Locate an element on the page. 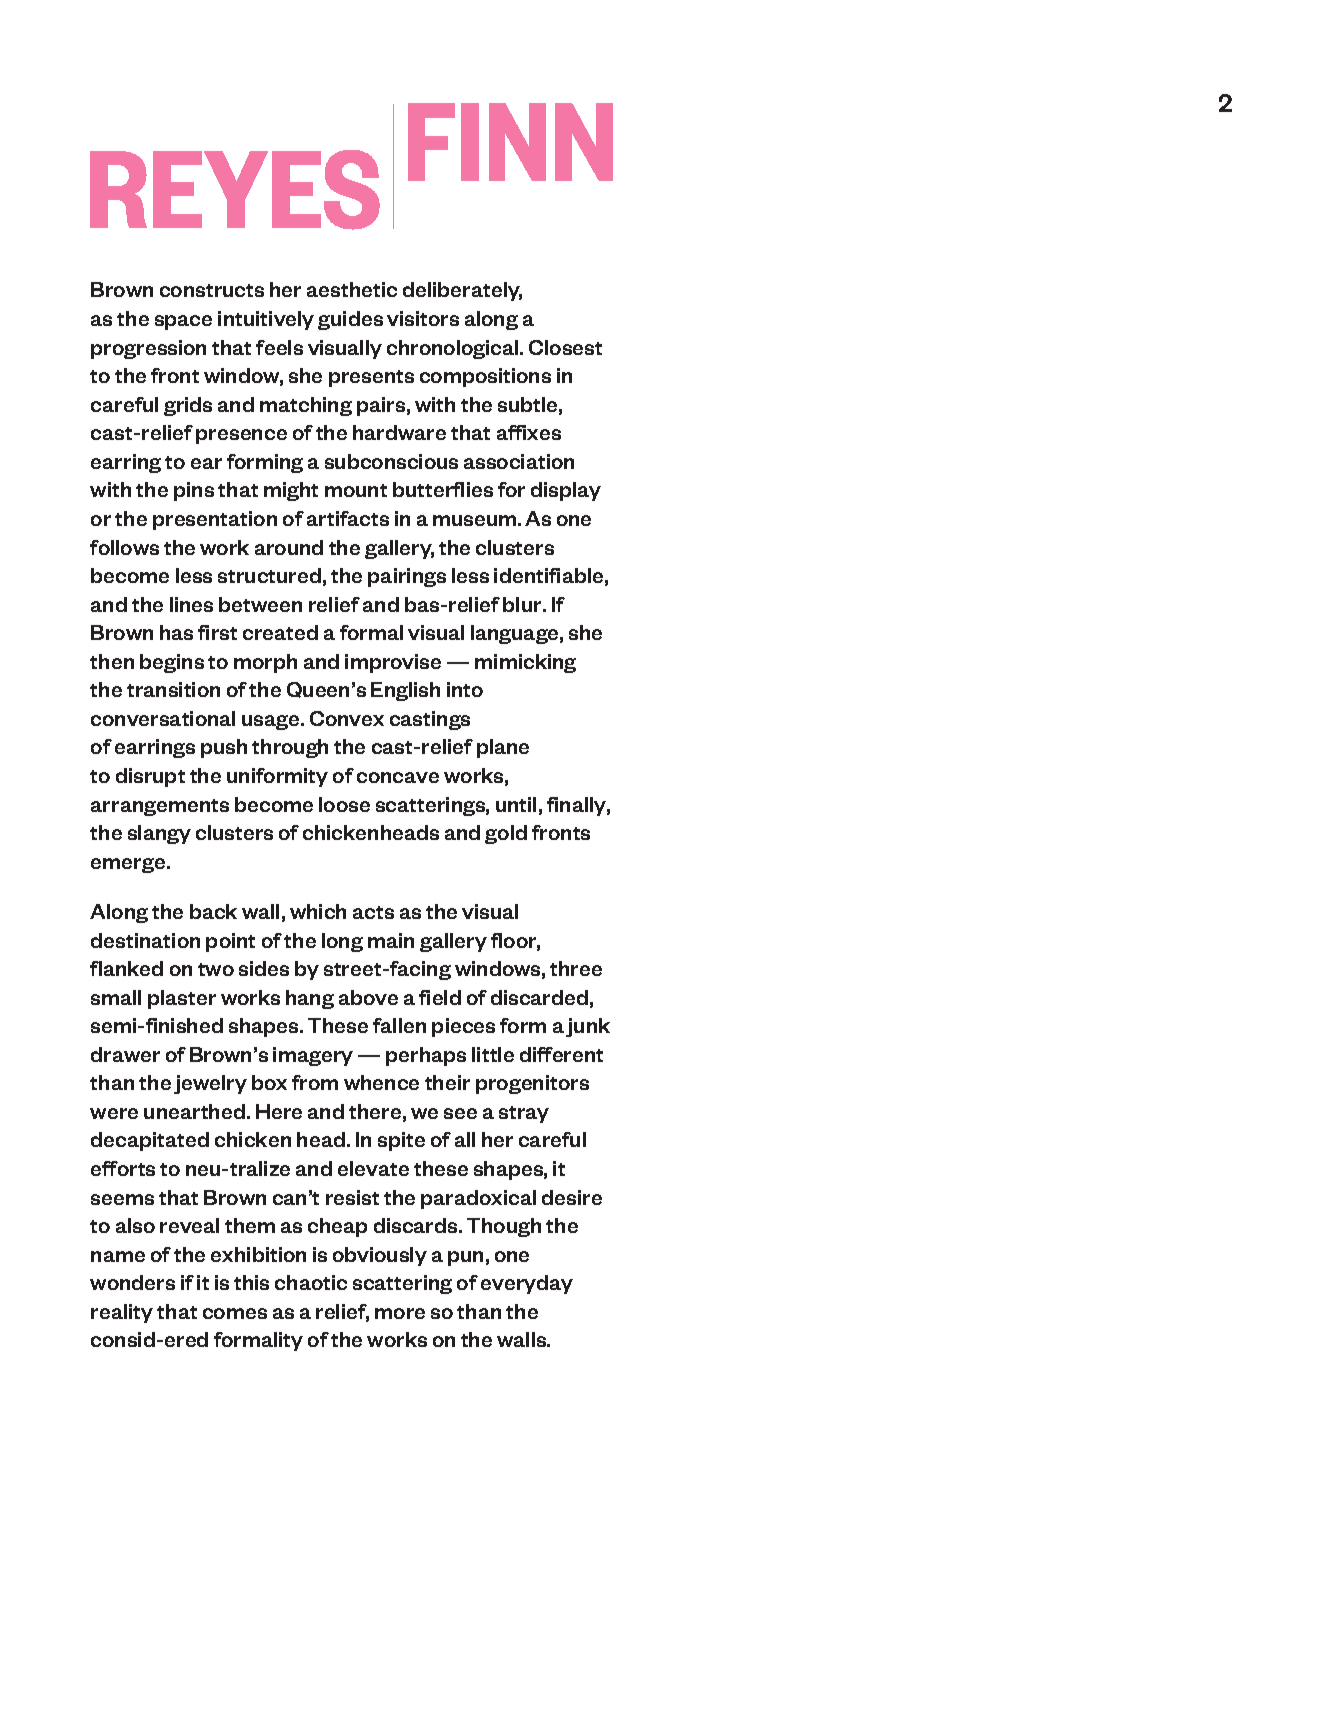 This document has height=1714, width=1324. Closest is located at coordinates (565, 347).
